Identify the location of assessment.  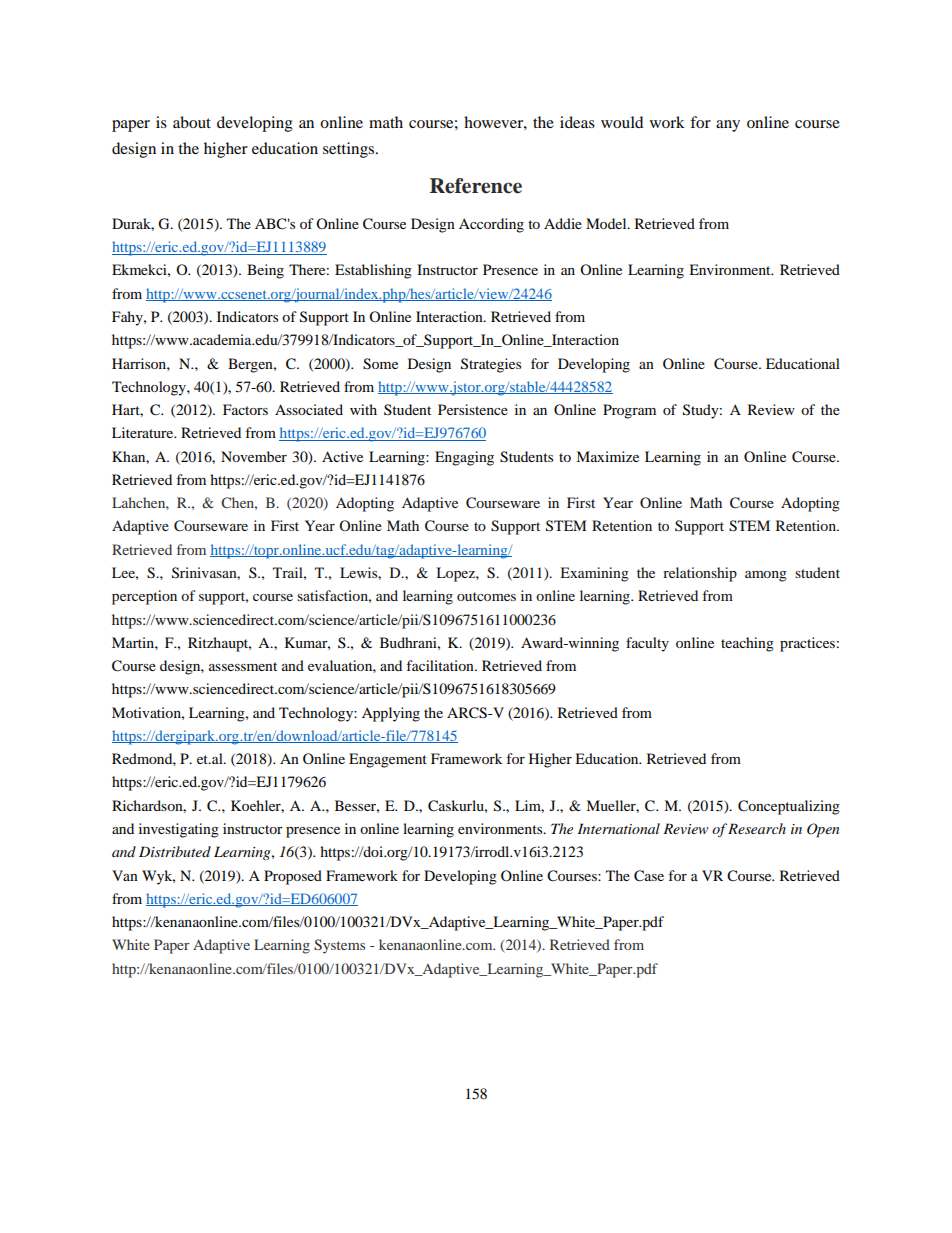
(243, 666).
